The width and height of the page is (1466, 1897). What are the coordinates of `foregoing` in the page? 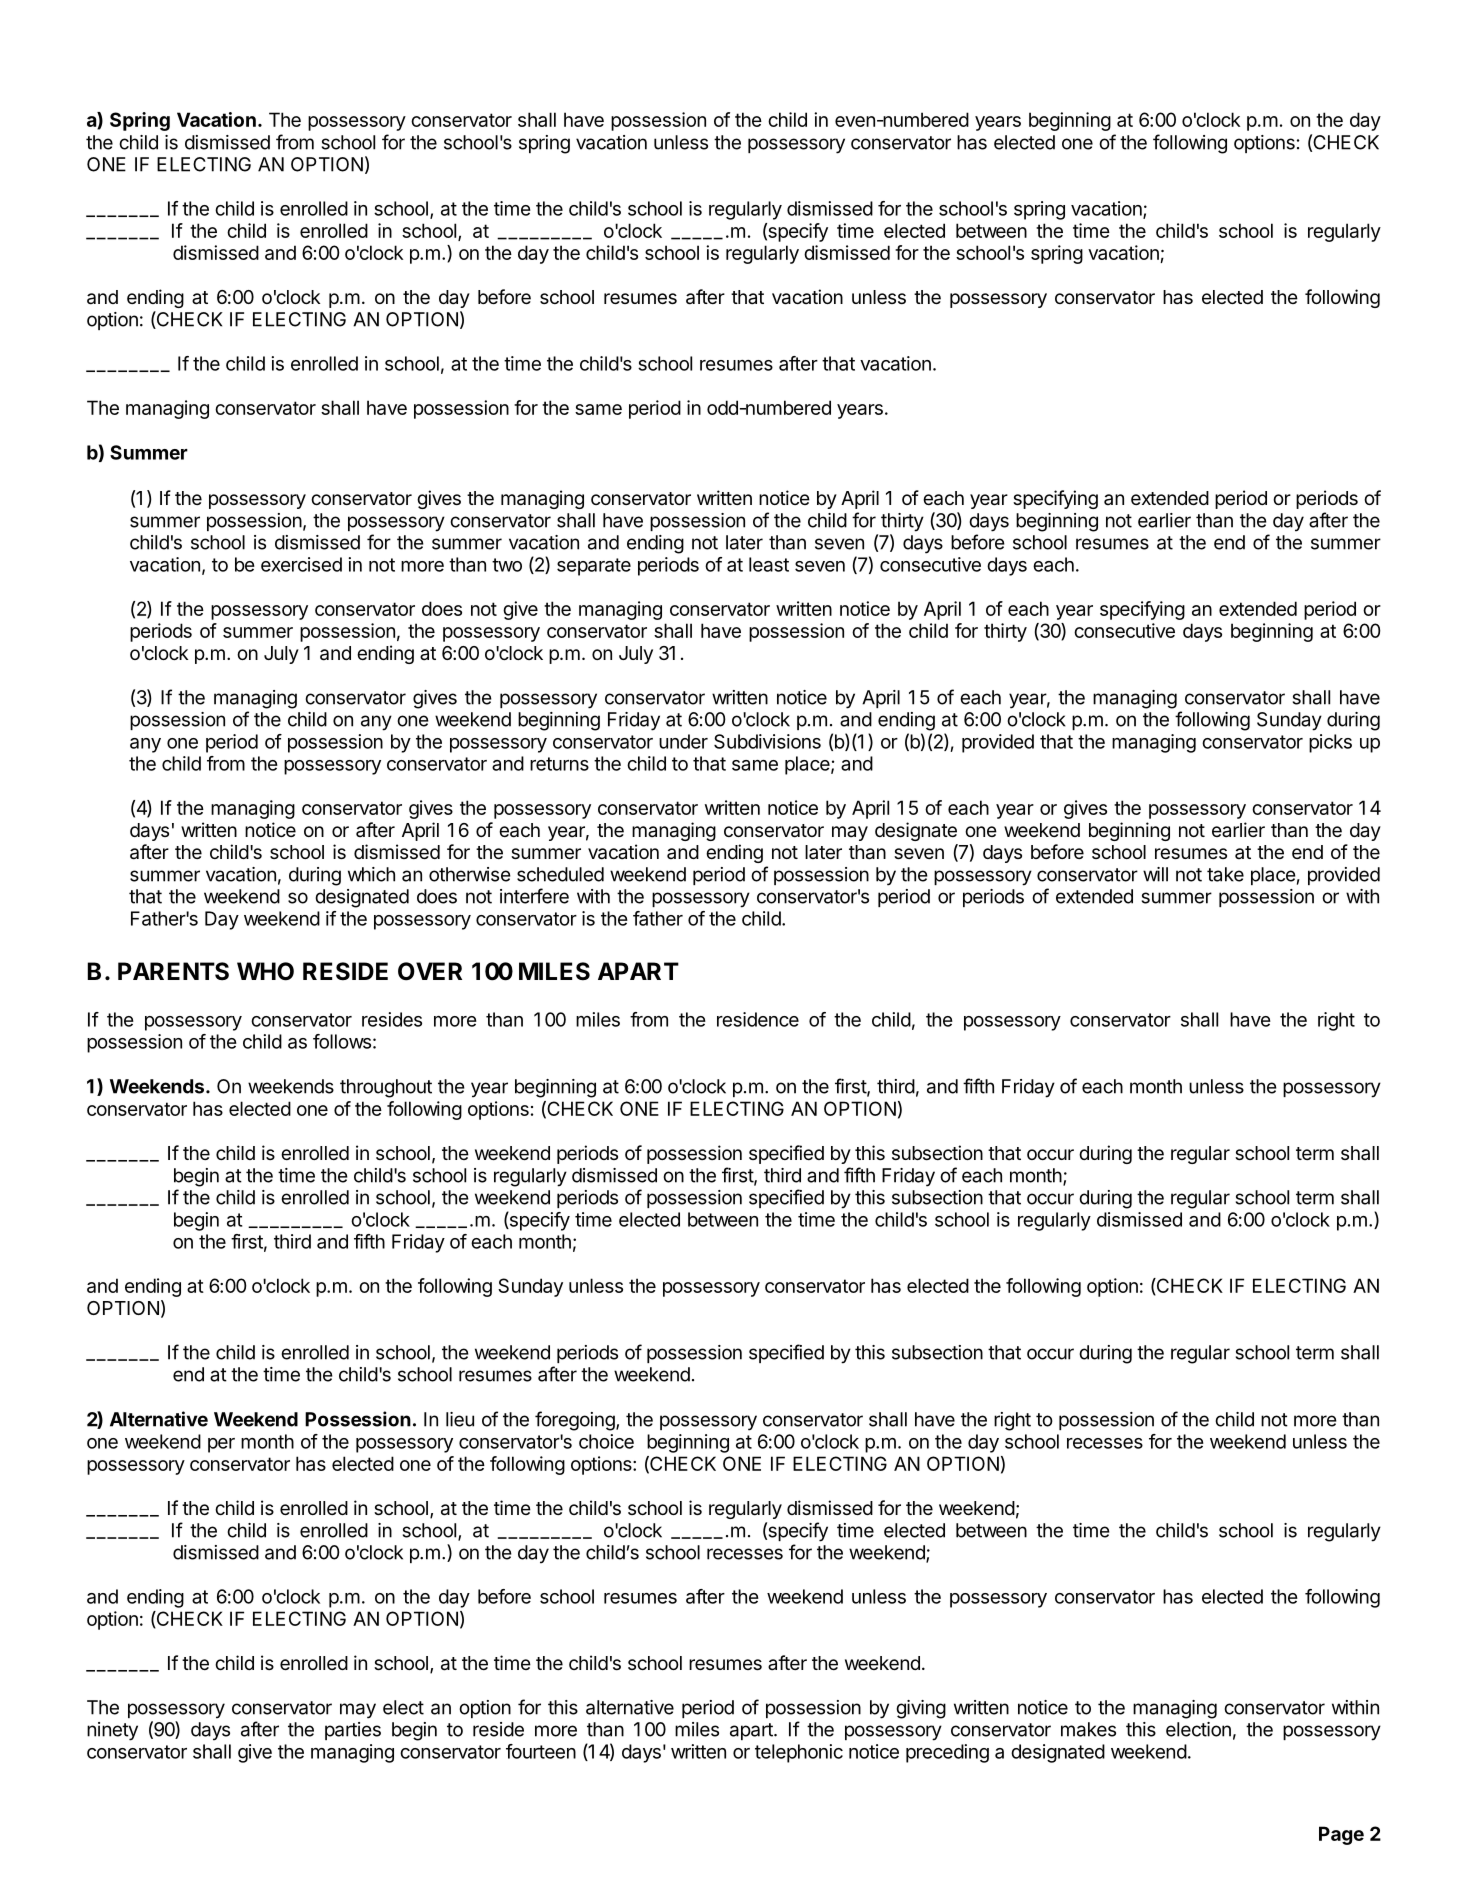 It's located at (576, 1421).
